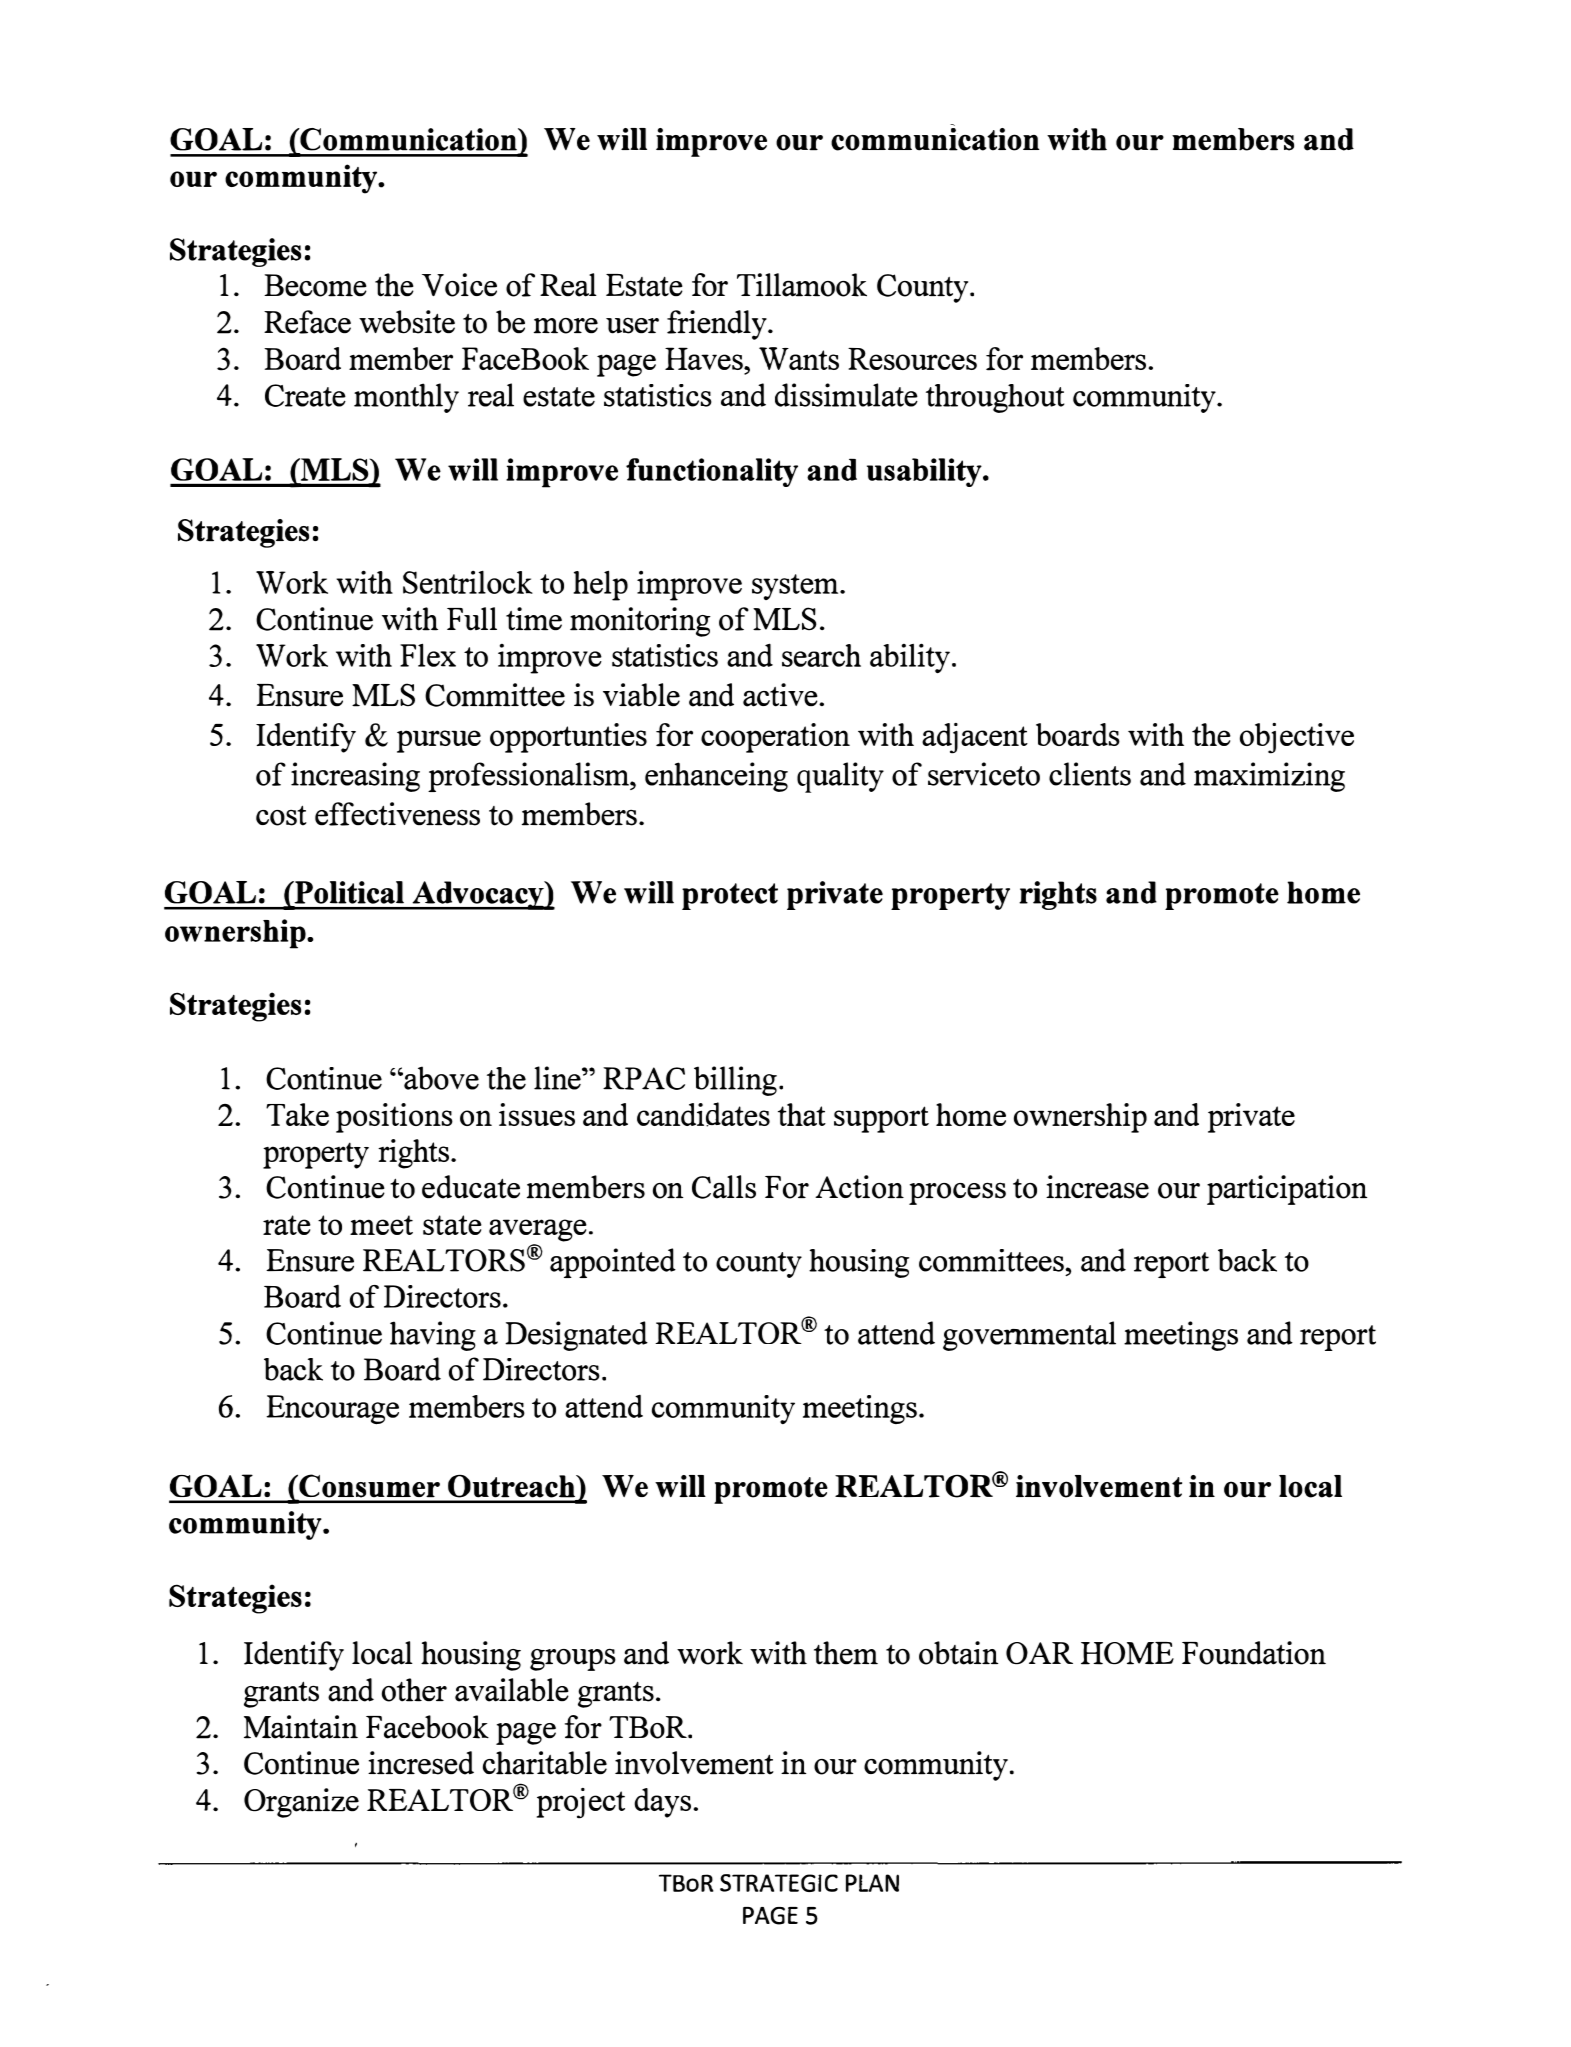 This screenshot has width=1571, height=2047. Describe the element at coordinates (1029, 1336) in the screenshot. I see `governmental` at that location.
